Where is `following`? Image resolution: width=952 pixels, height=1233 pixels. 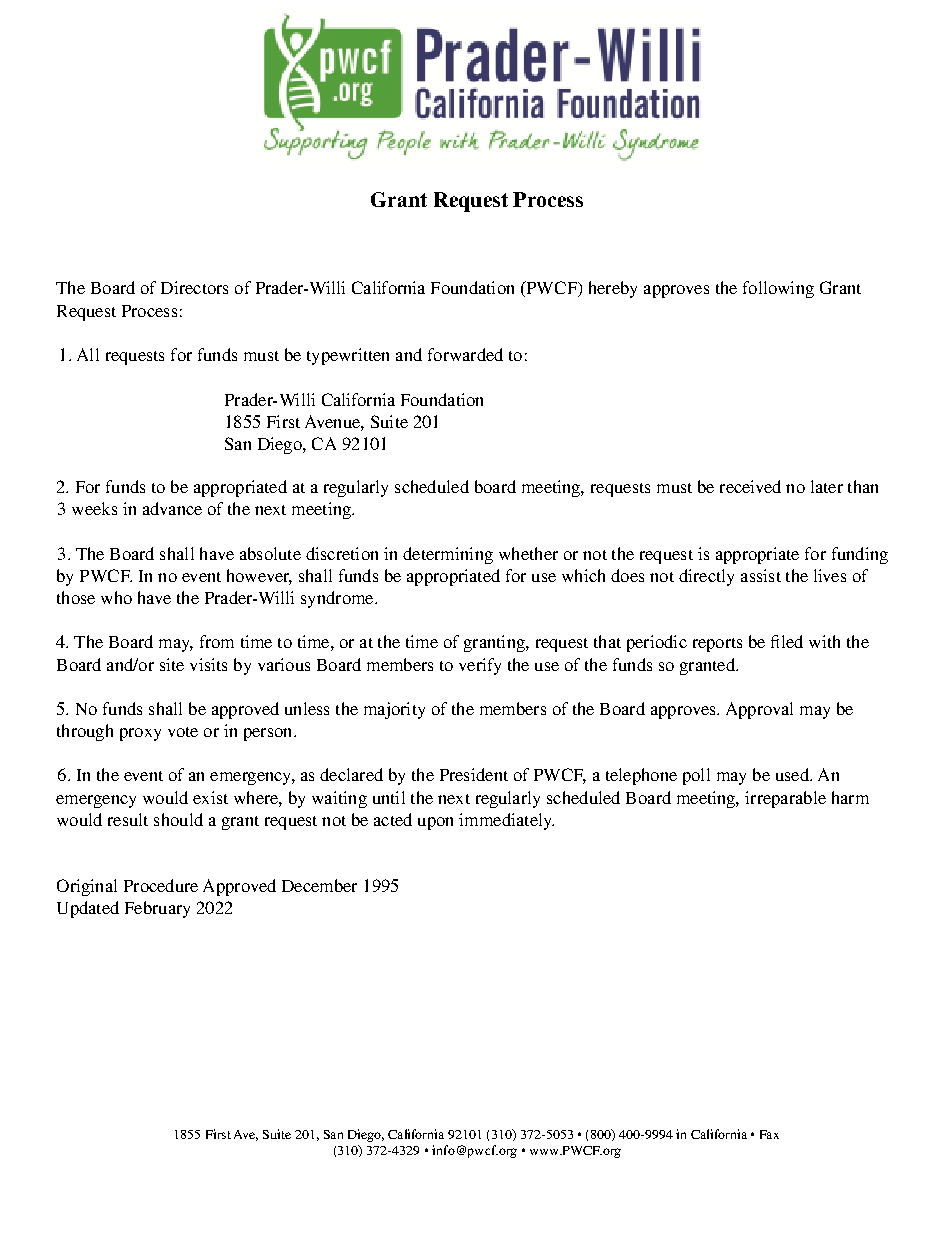
following is located at coordinates (778, 289).
